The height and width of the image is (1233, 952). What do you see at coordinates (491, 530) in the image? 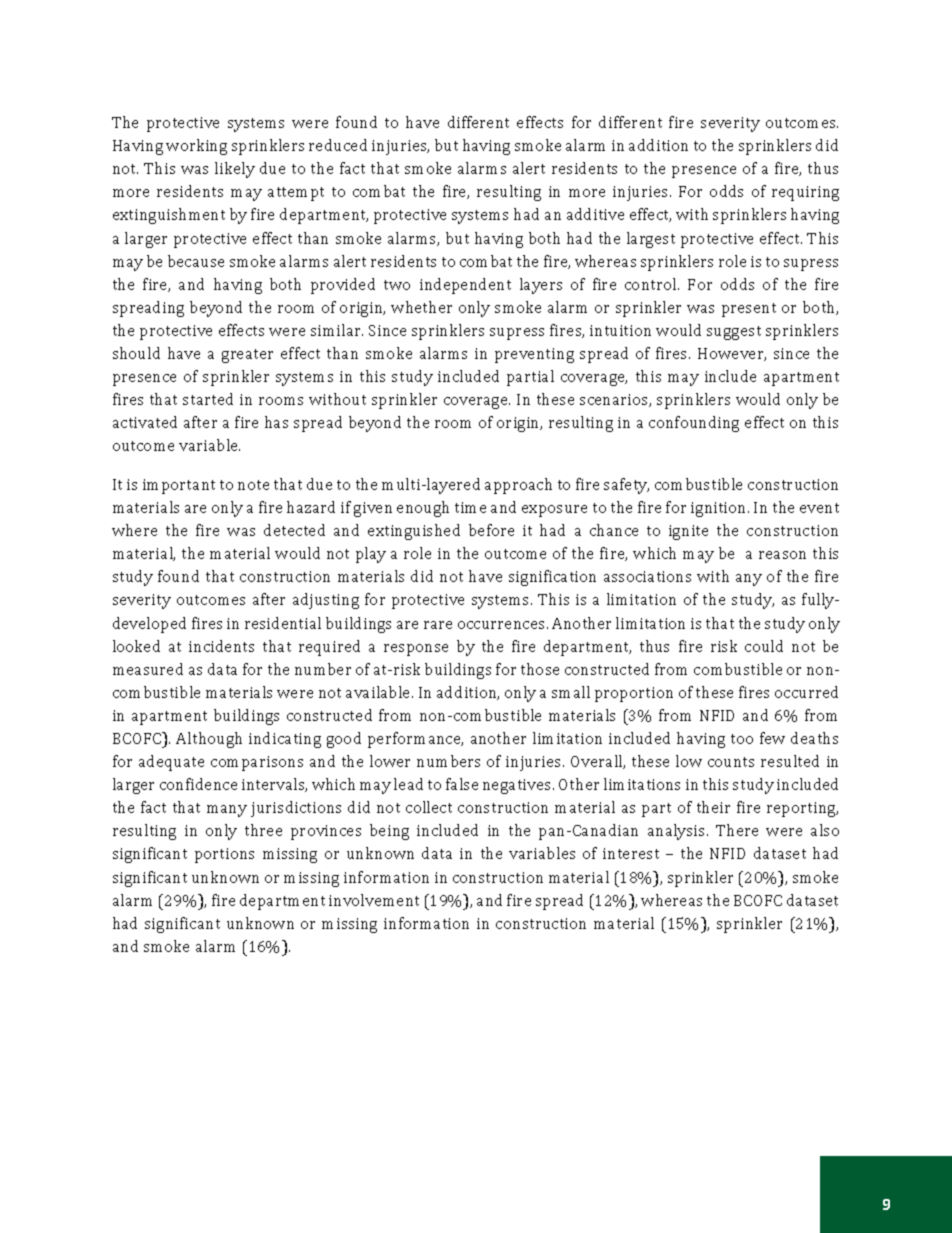
I see `before` at bounding box center [491, 530].
